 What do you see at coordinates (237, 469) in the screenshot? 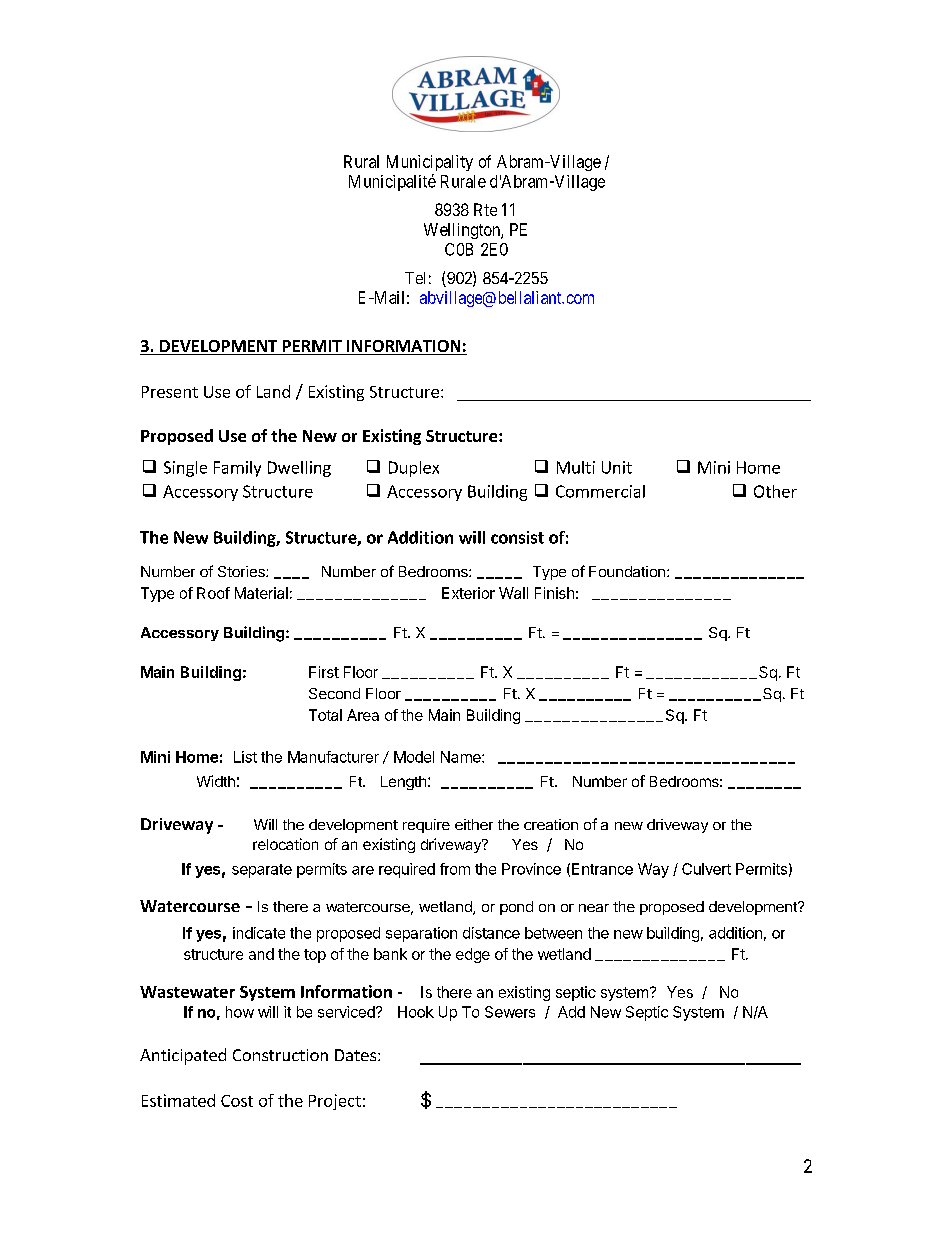
I see `Family` at bounding box center [237, 469].
